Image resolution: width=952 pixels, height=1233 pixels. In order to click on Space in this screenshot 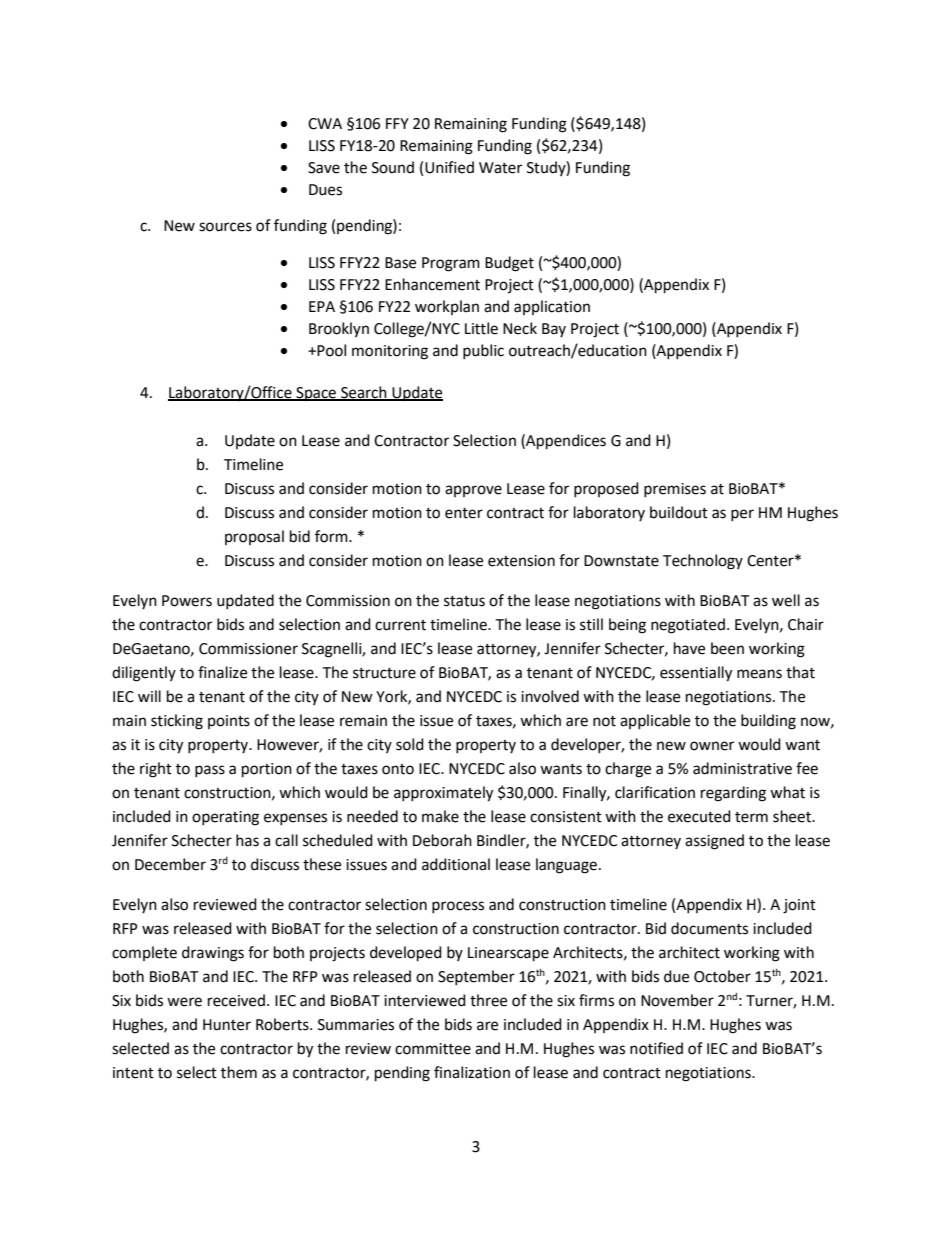, I will do `click(316, 394)`.
